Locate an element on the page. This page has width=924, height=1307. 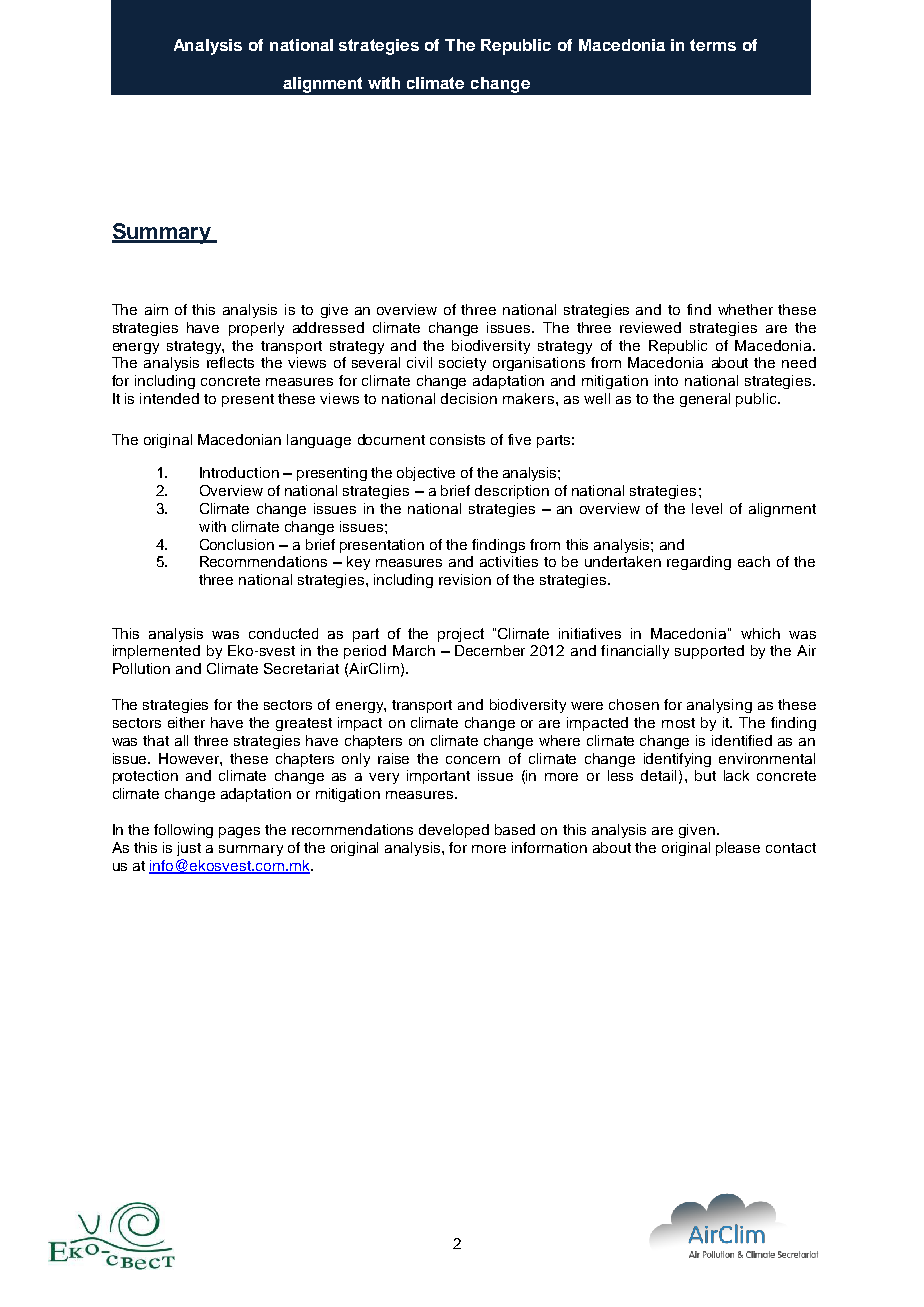
Conclusion is located at coordinates (237, 544).
